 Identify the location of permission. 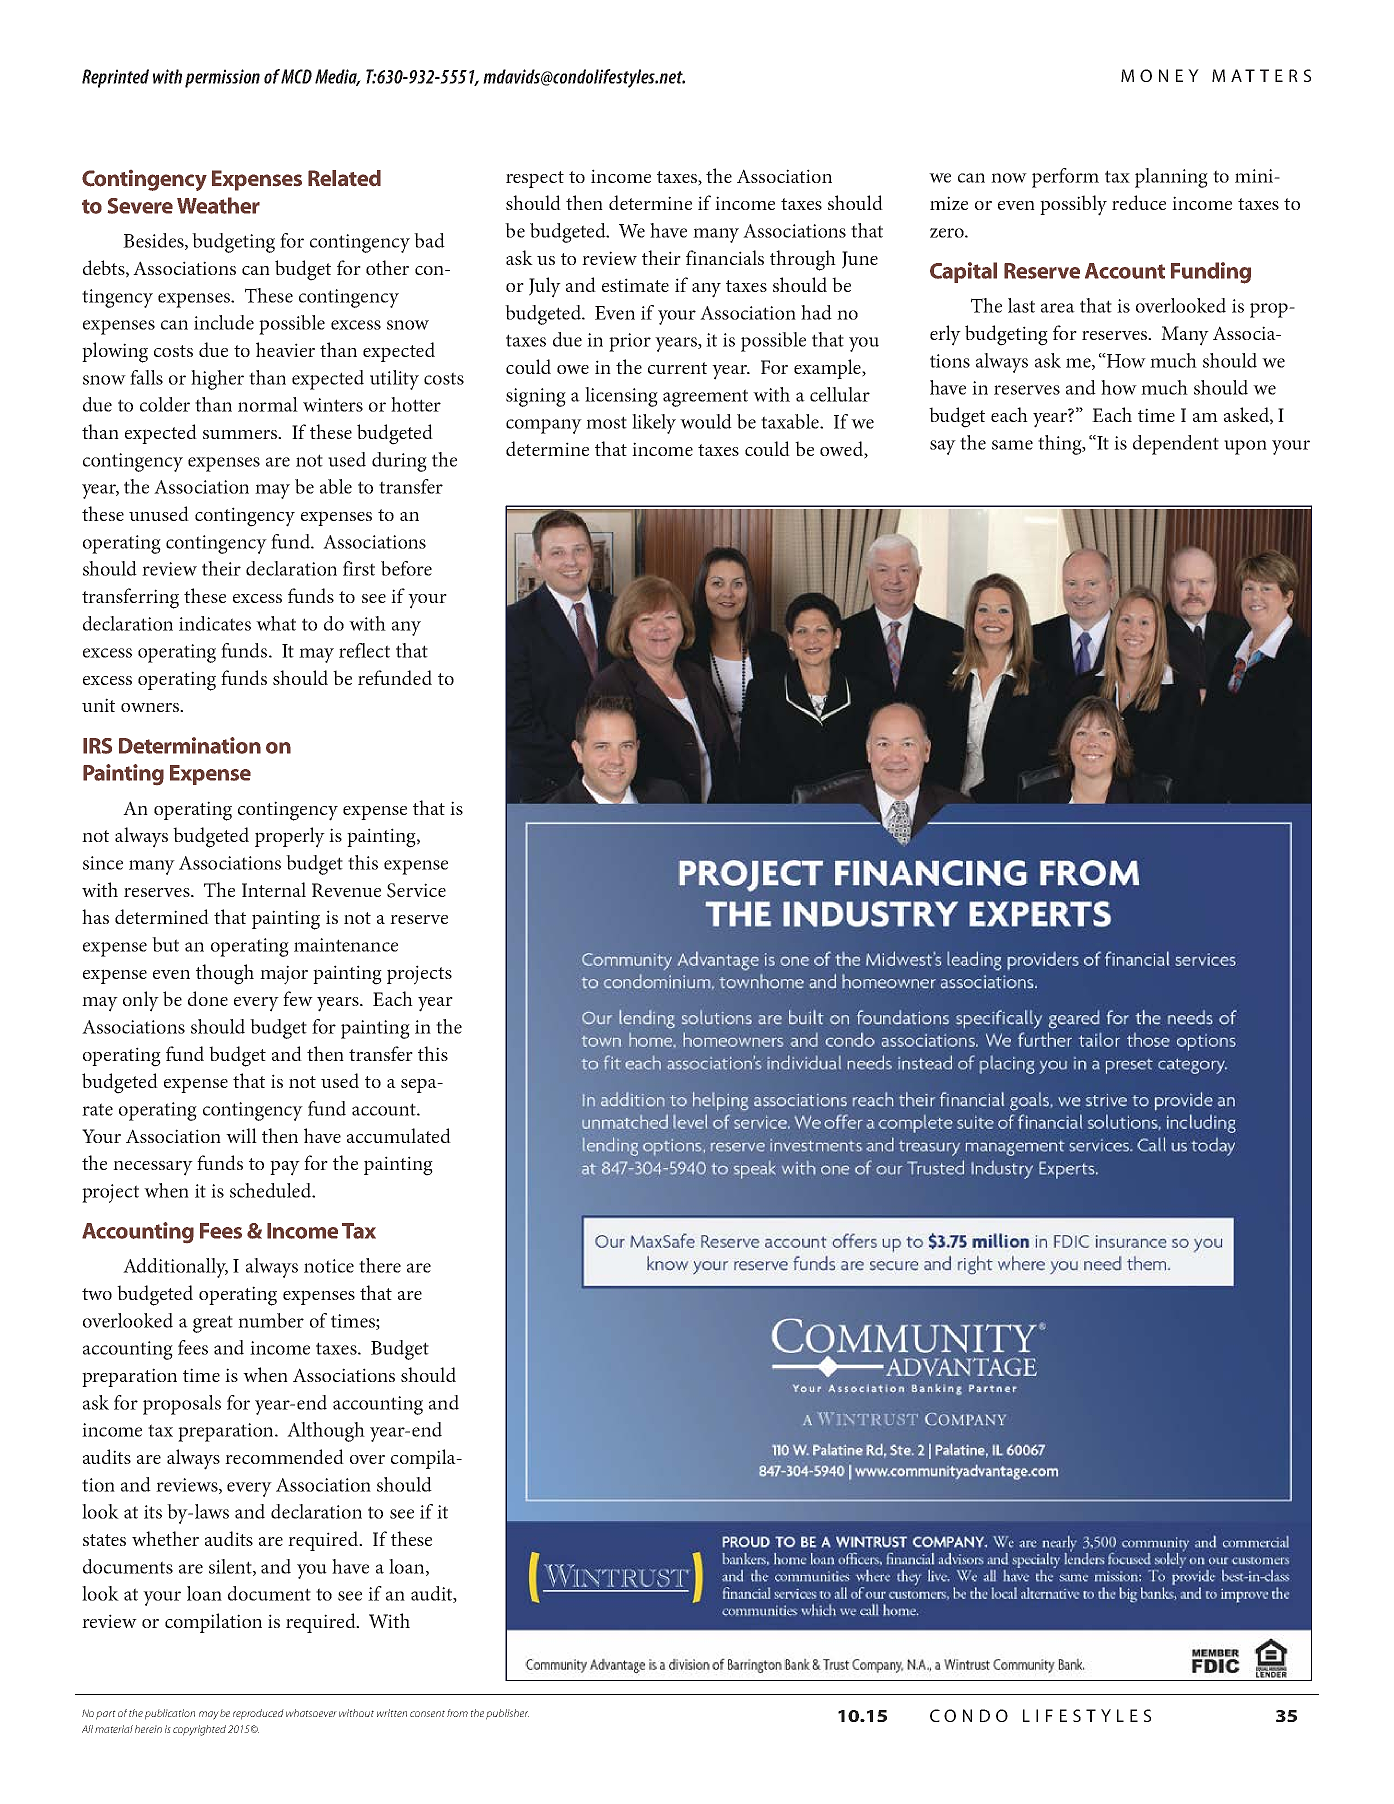
(222, 78).
